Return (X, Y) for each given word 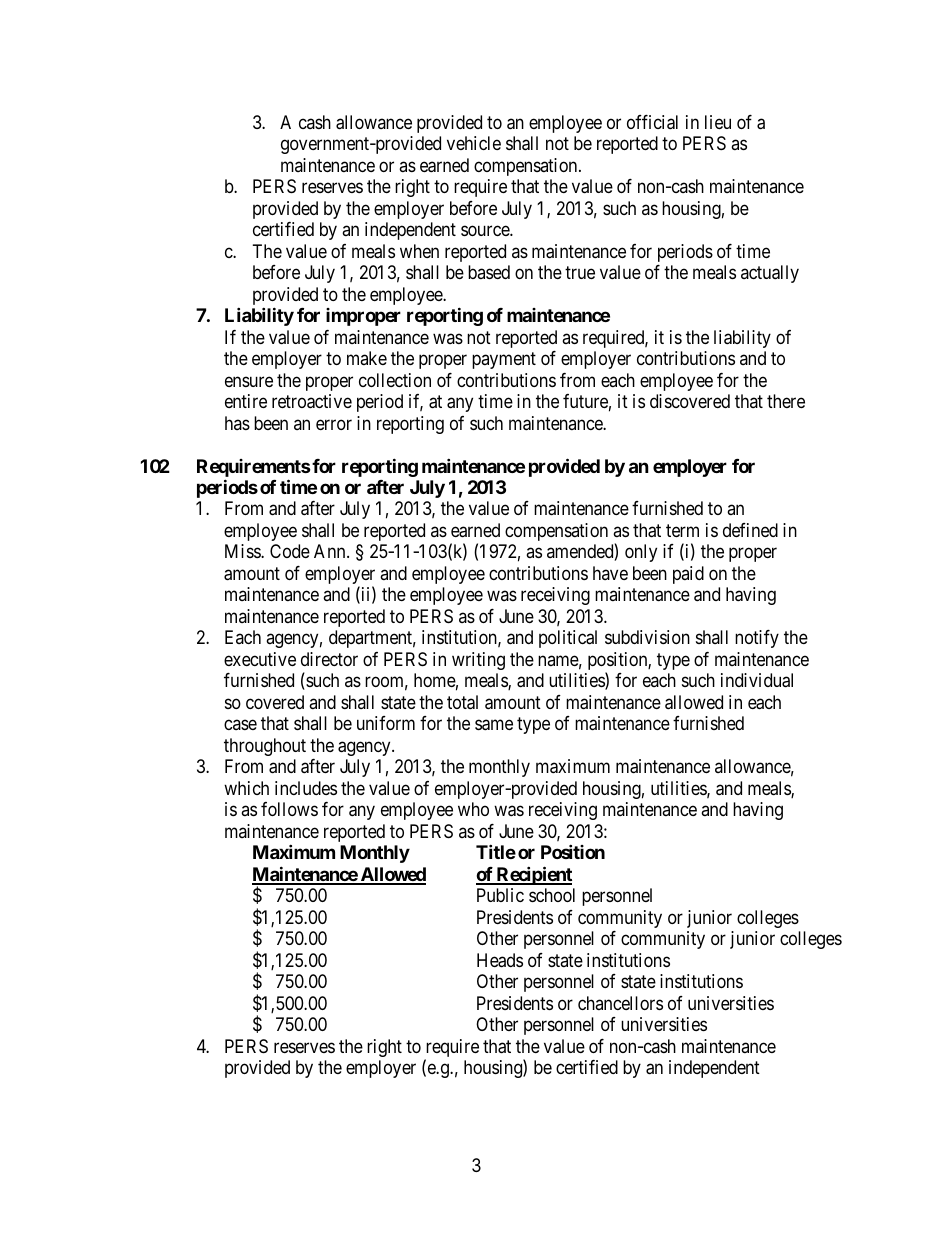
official (652, 122)
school (552, 895)
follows (289, 809)
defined (750, 530)
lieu (718, 122)
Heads (500, 960)
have (610, 573)
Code (290, 551)
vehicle (474, 143)
